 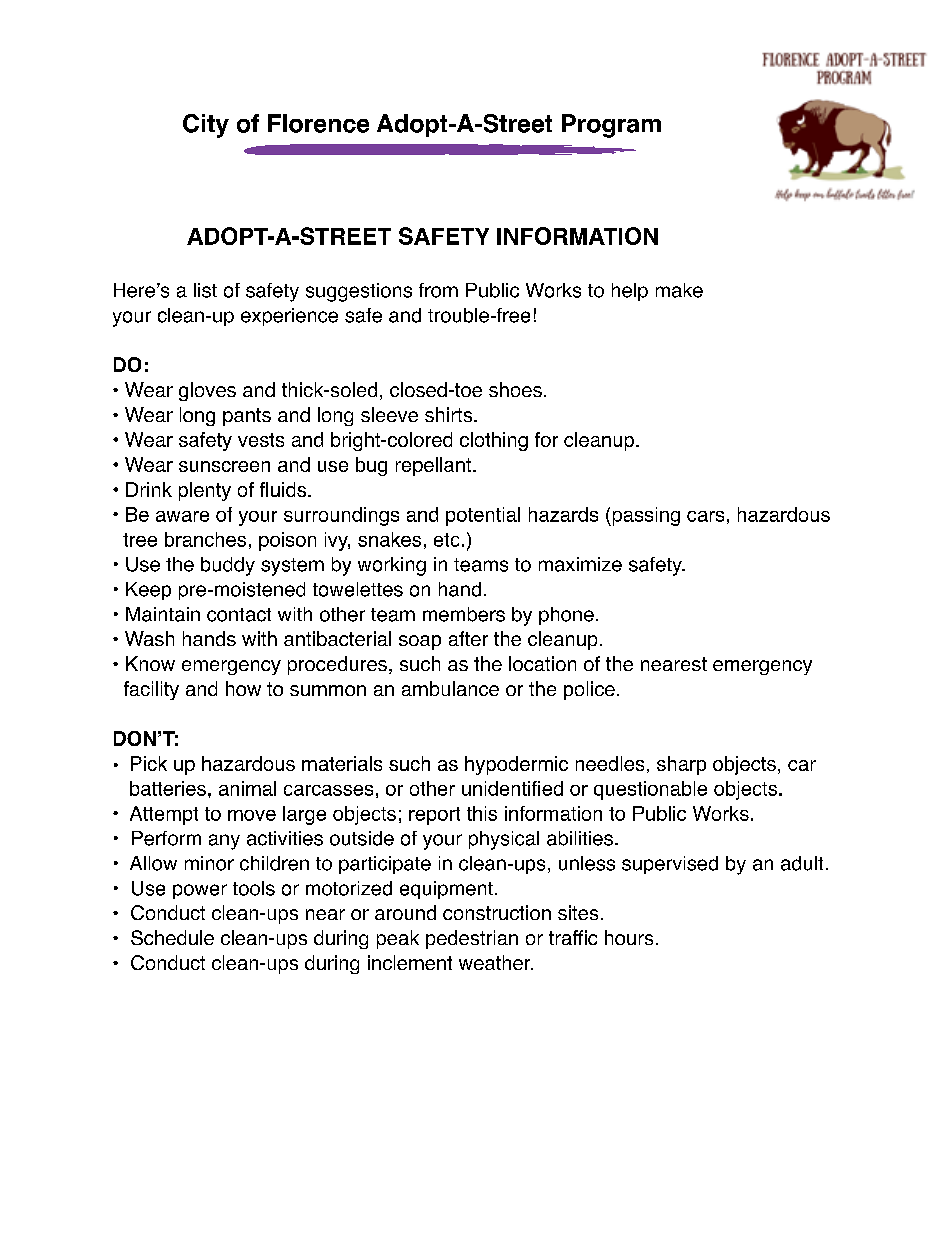 What do you see at coordinates (446, 540) in the document?
I see `etc` at bounding box center [446, 540].
